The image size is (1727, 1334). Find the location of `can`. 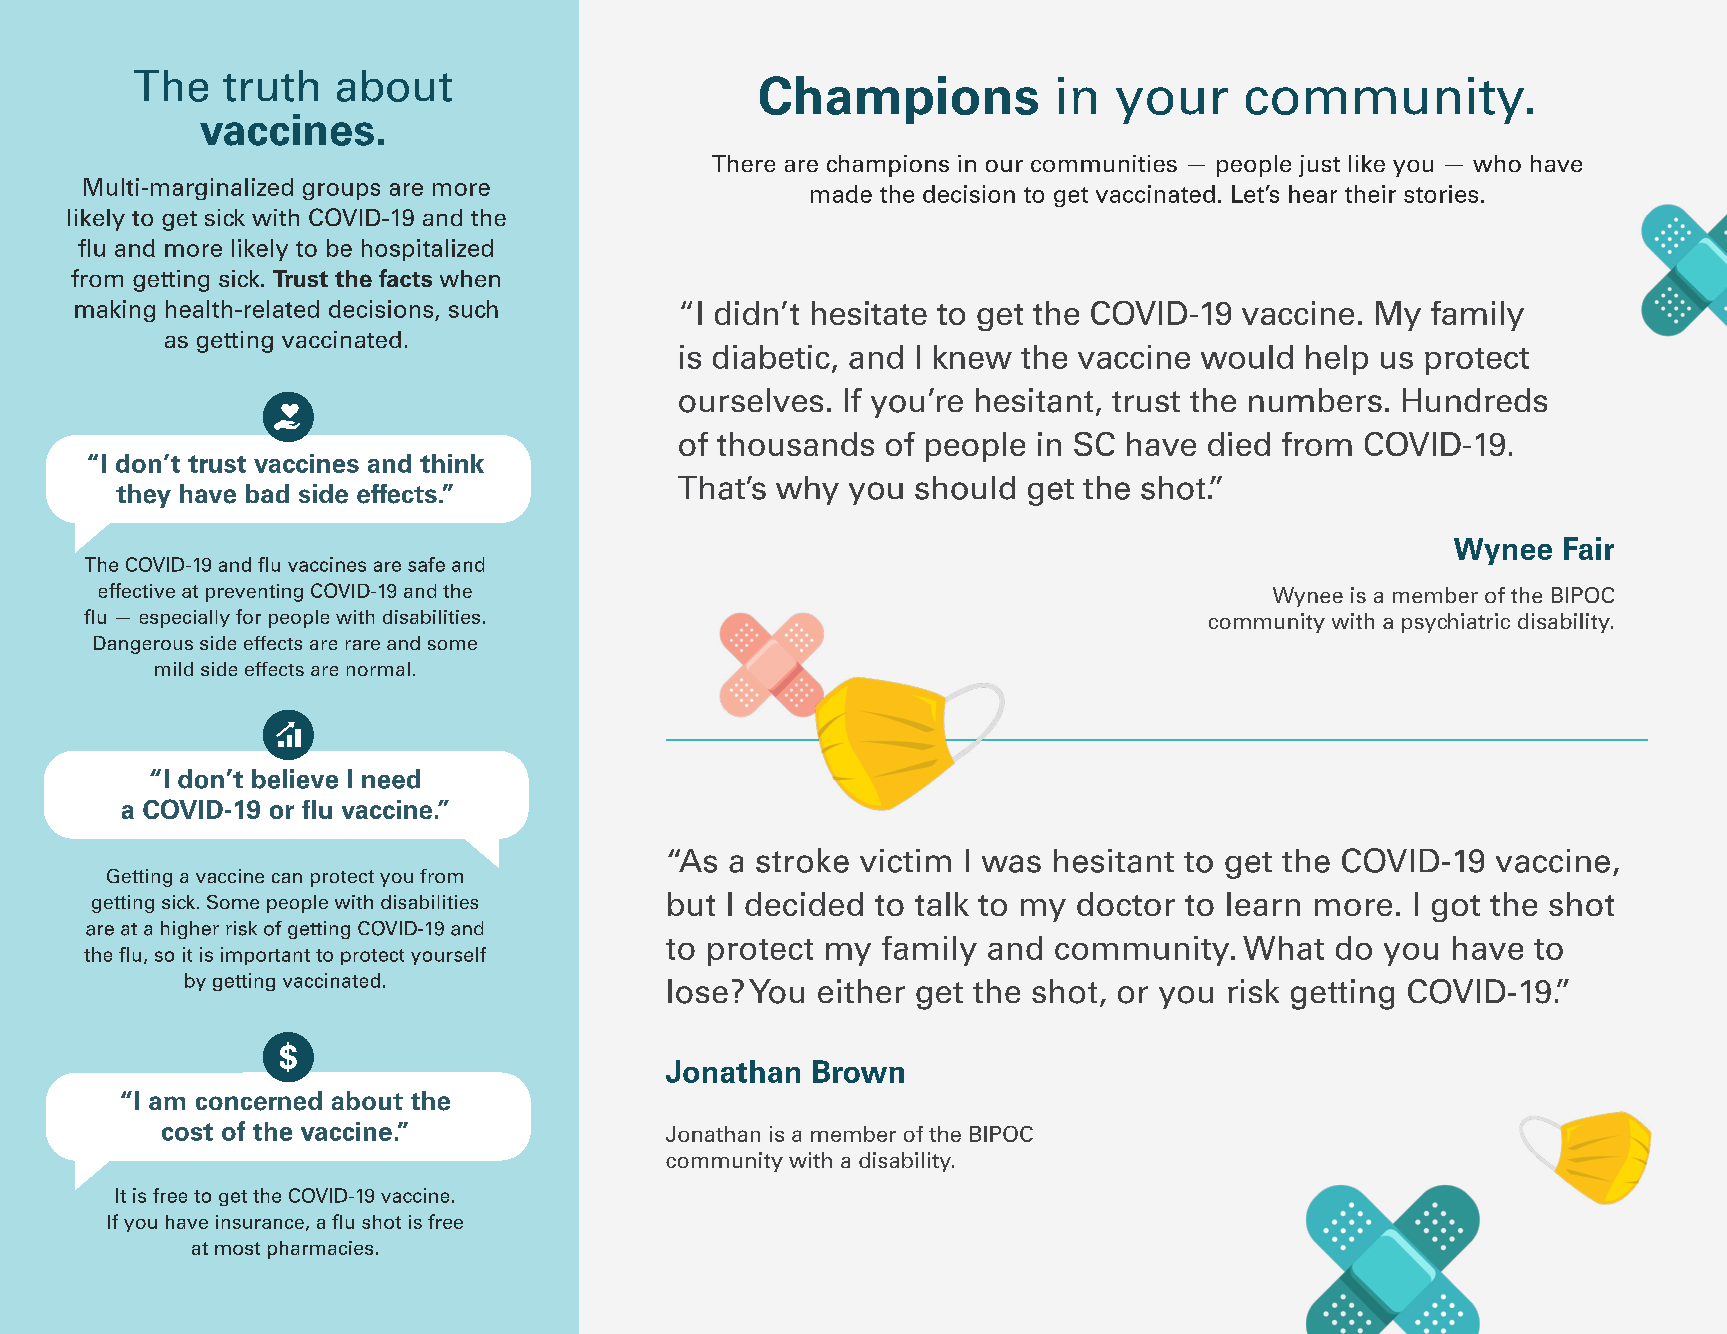

can is located at coordinates (287, 878).
